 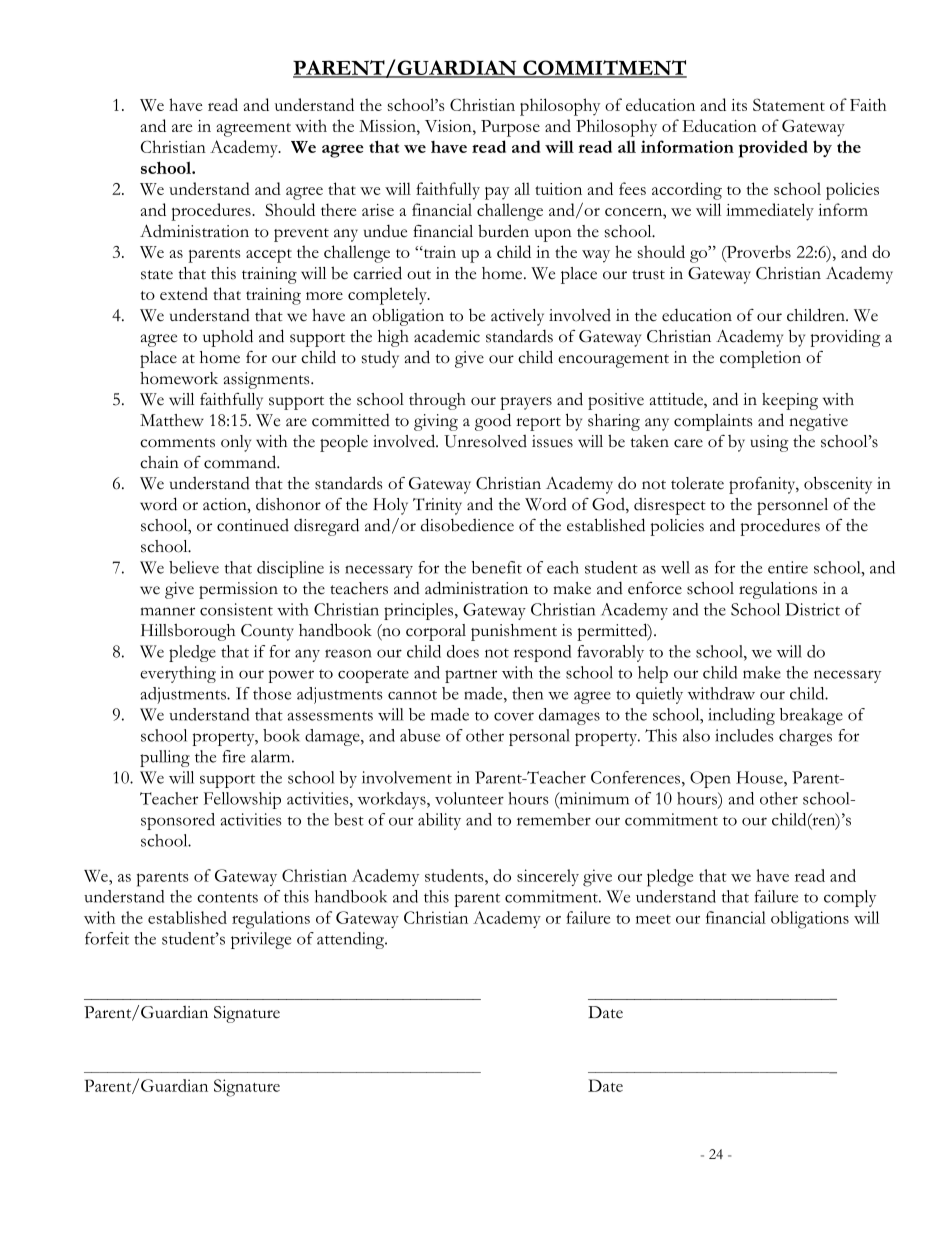 What do you see at coordinates (227, 898) in the screenshot?
I see `contents` at bounding box center [227, 898].
